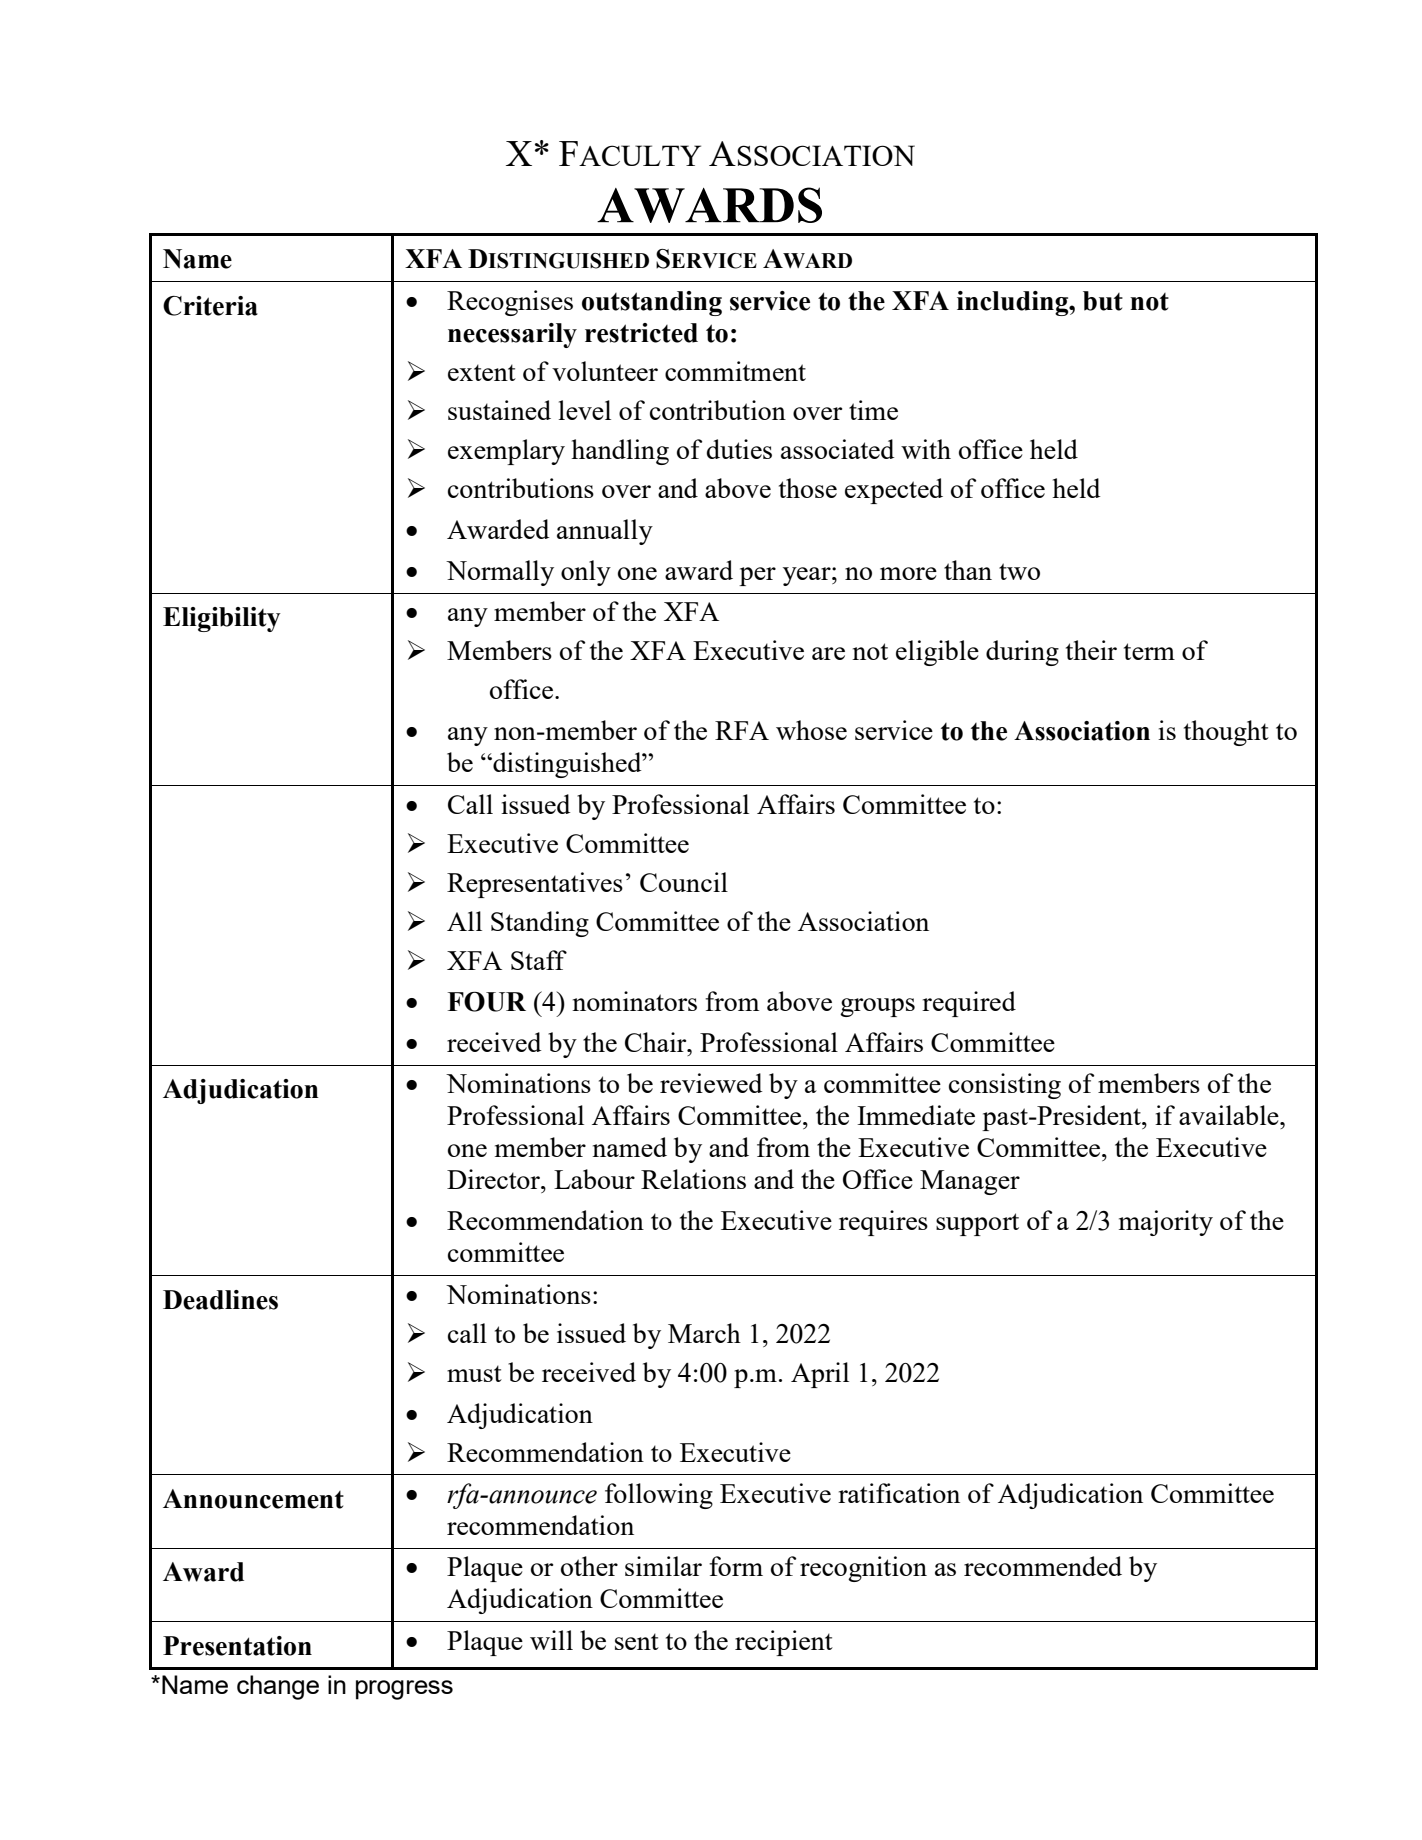 The image size is (1422, 1840). I want to click on with, so click(926, 449).
